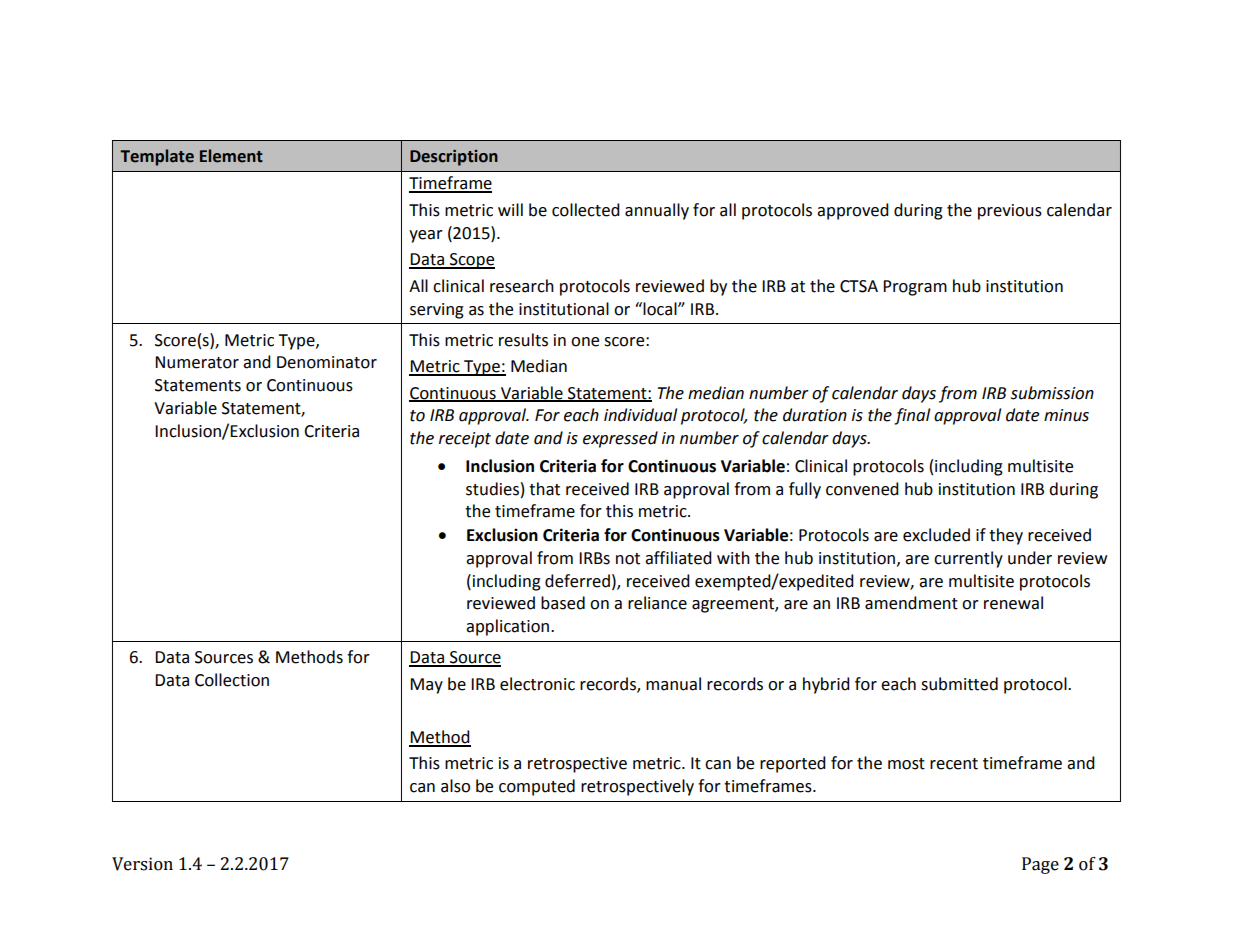  What do you see at coordinates (455, 786) in the screenshot?
I see `also` at bounding box center [455, 786].
